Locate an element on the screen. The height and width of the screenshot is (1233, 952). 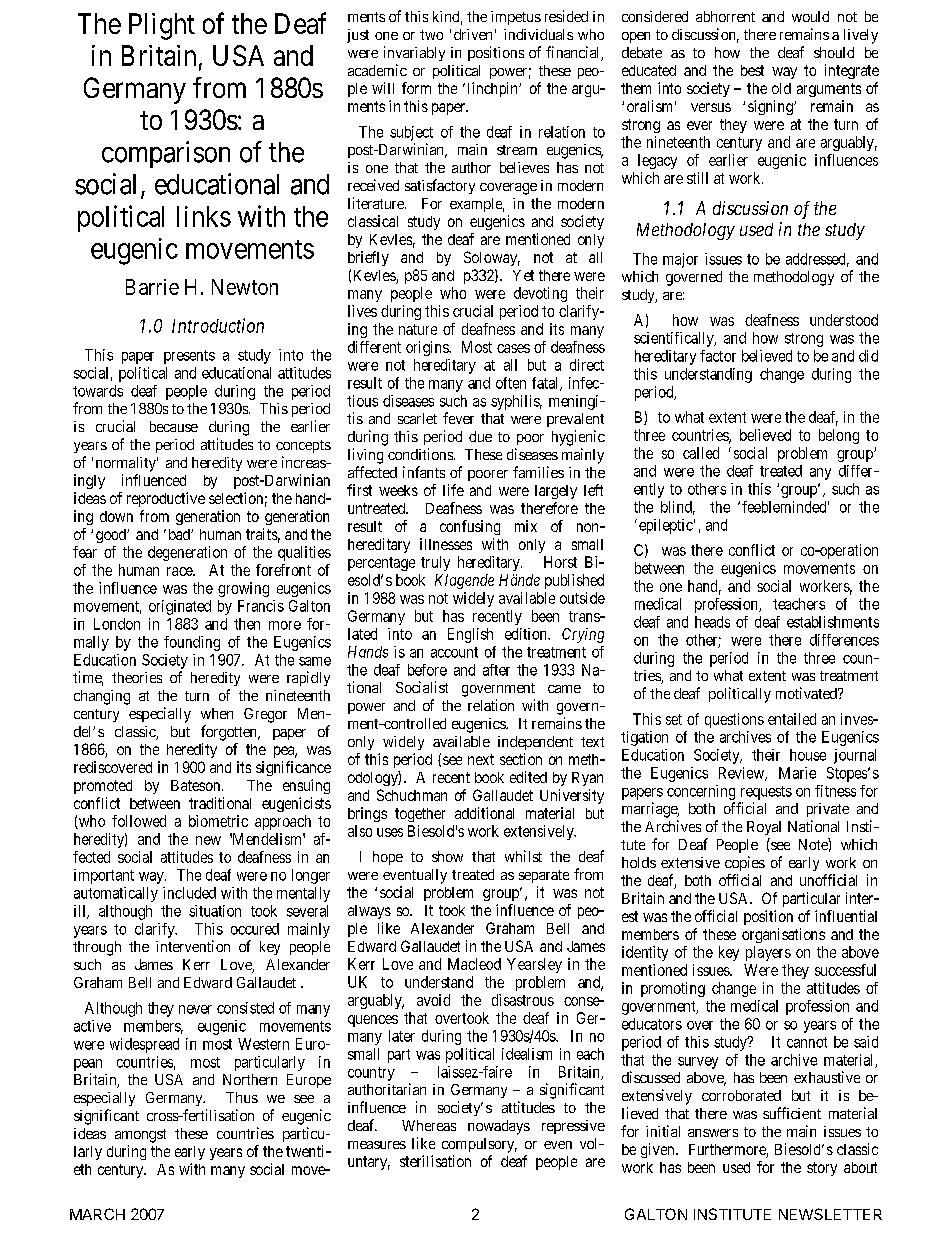
two is located at coordinates (431, 35).
